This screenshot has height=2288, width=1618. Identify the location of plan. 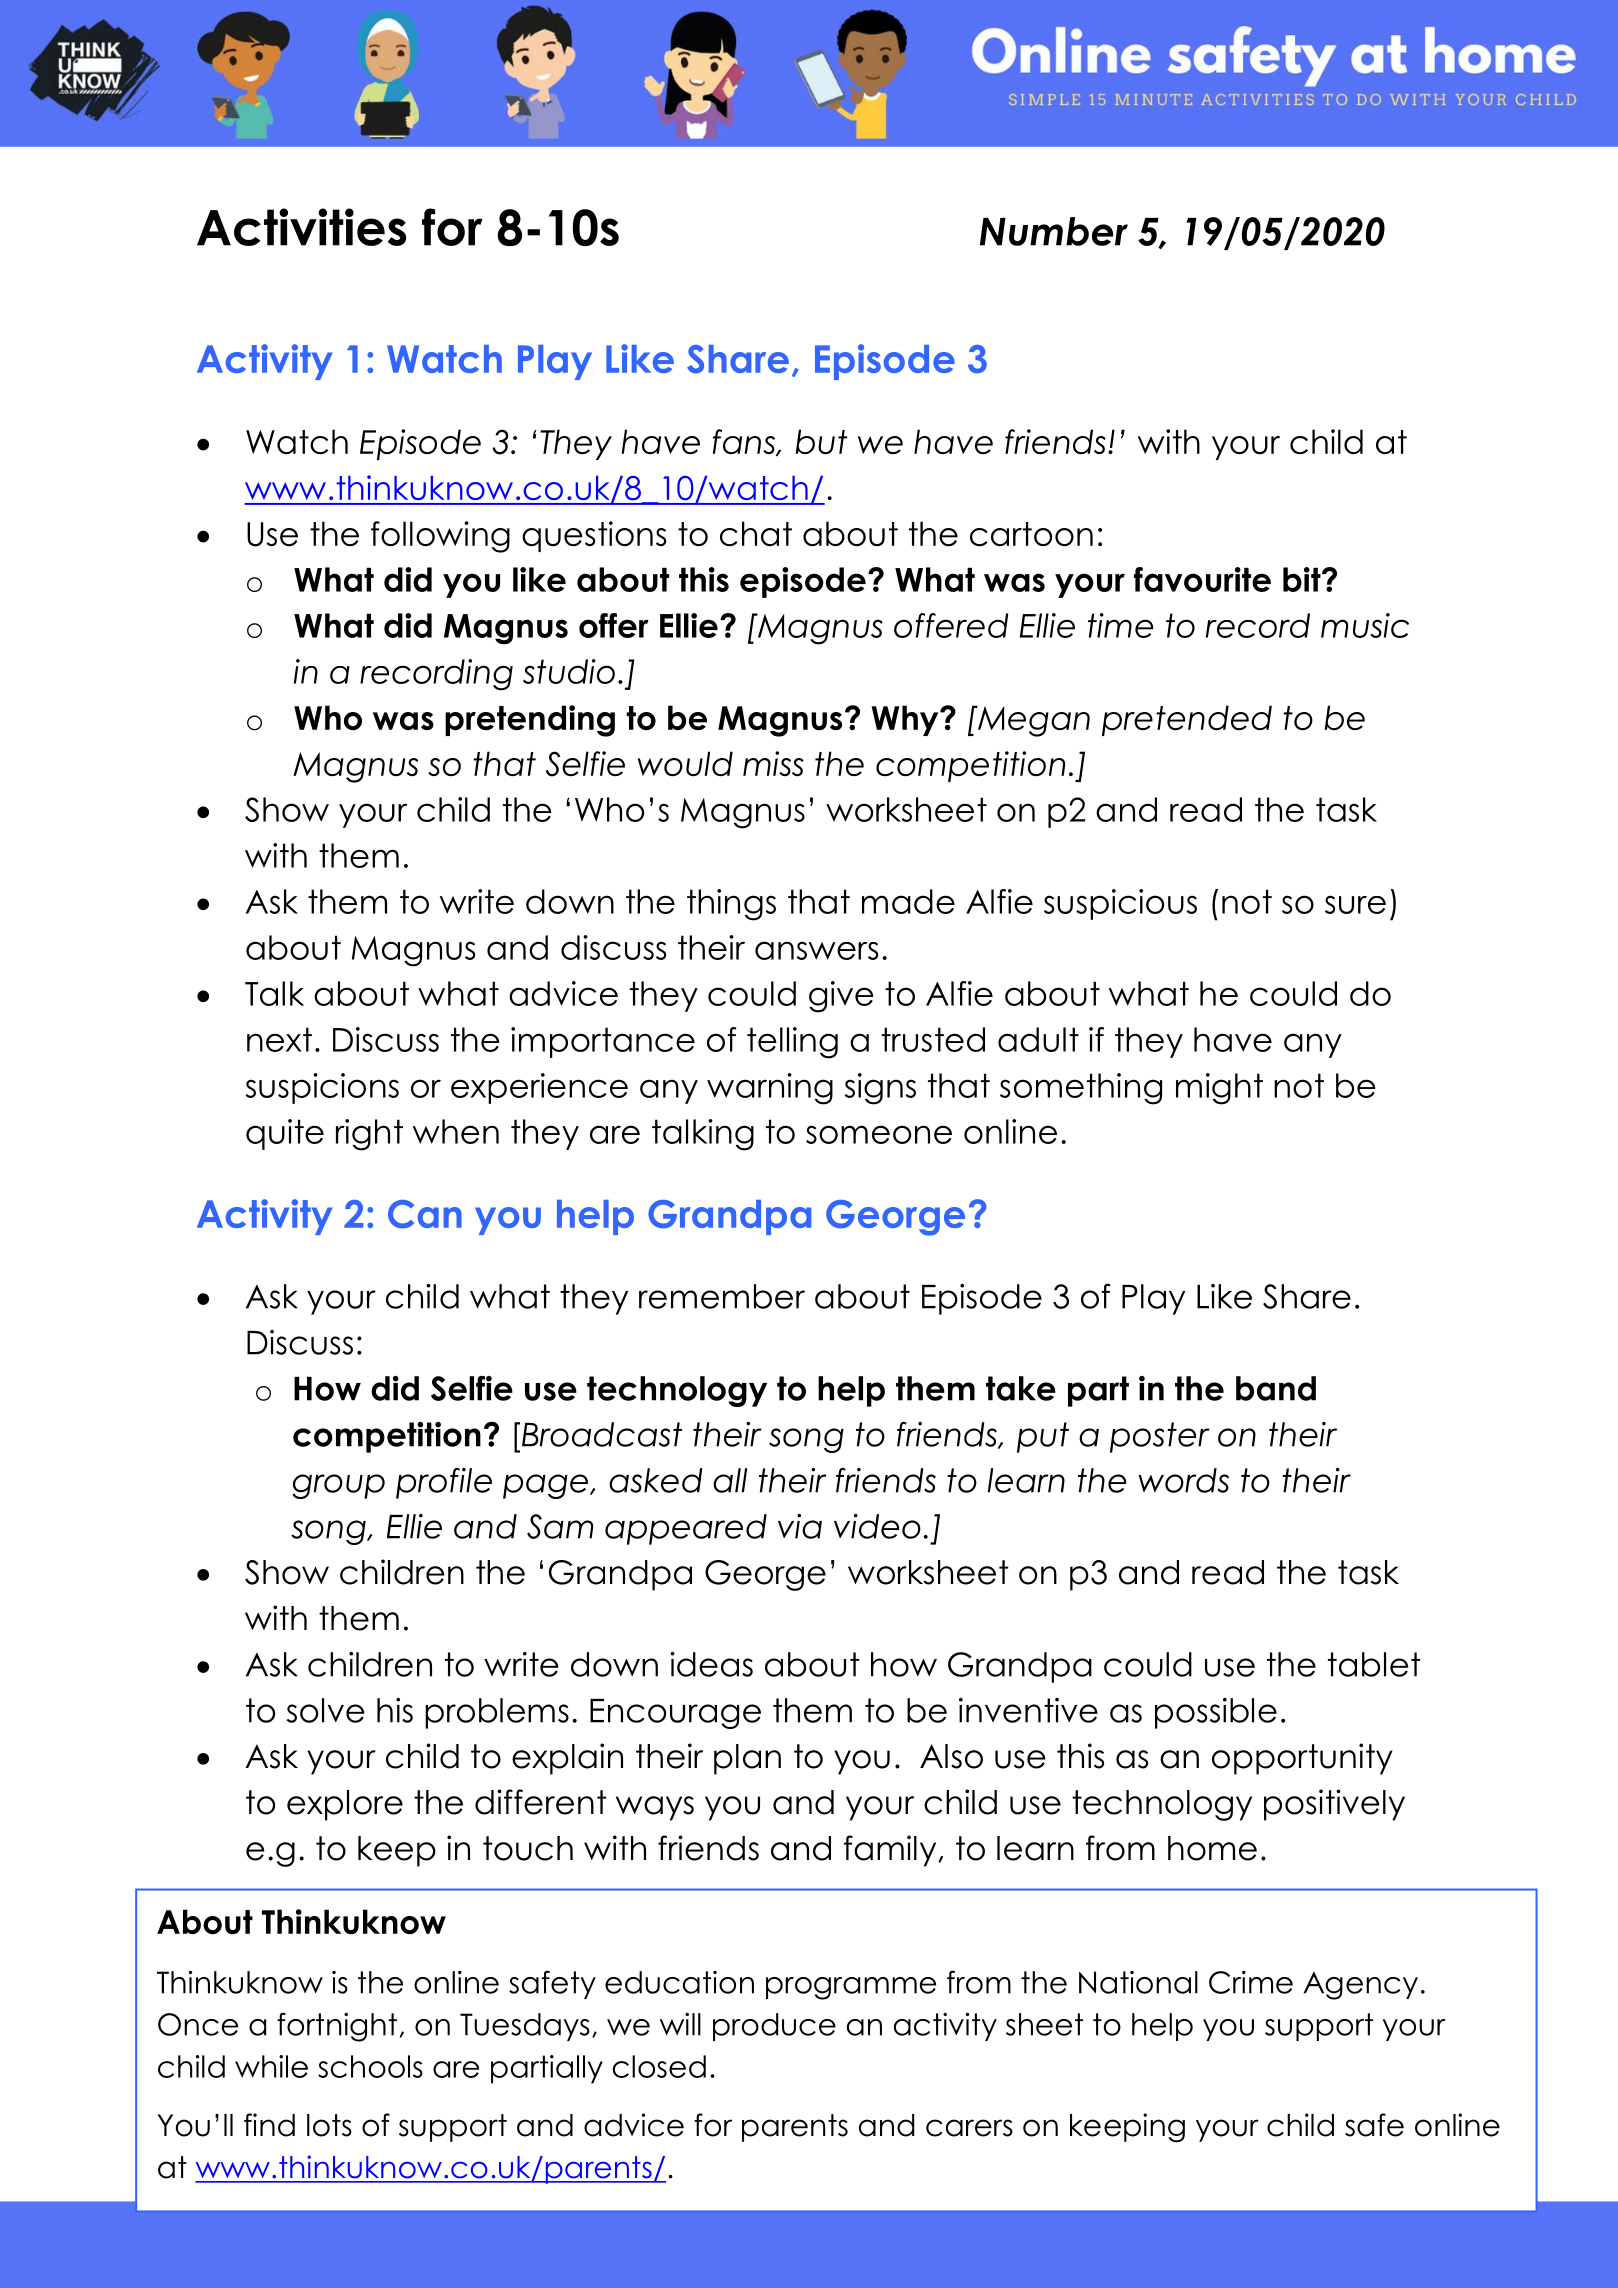
(747, 1759).
